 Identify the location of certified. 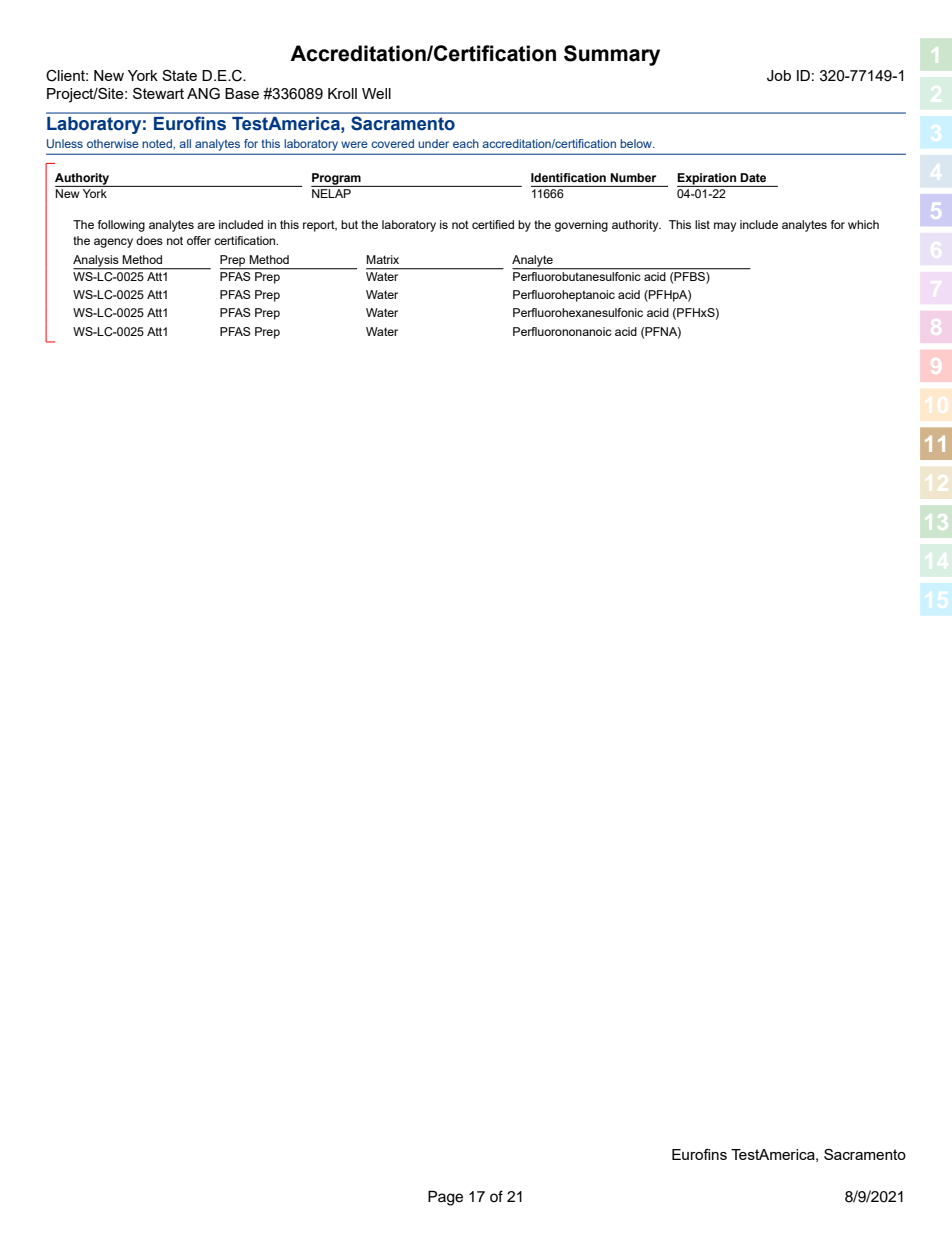
(493, 224).
